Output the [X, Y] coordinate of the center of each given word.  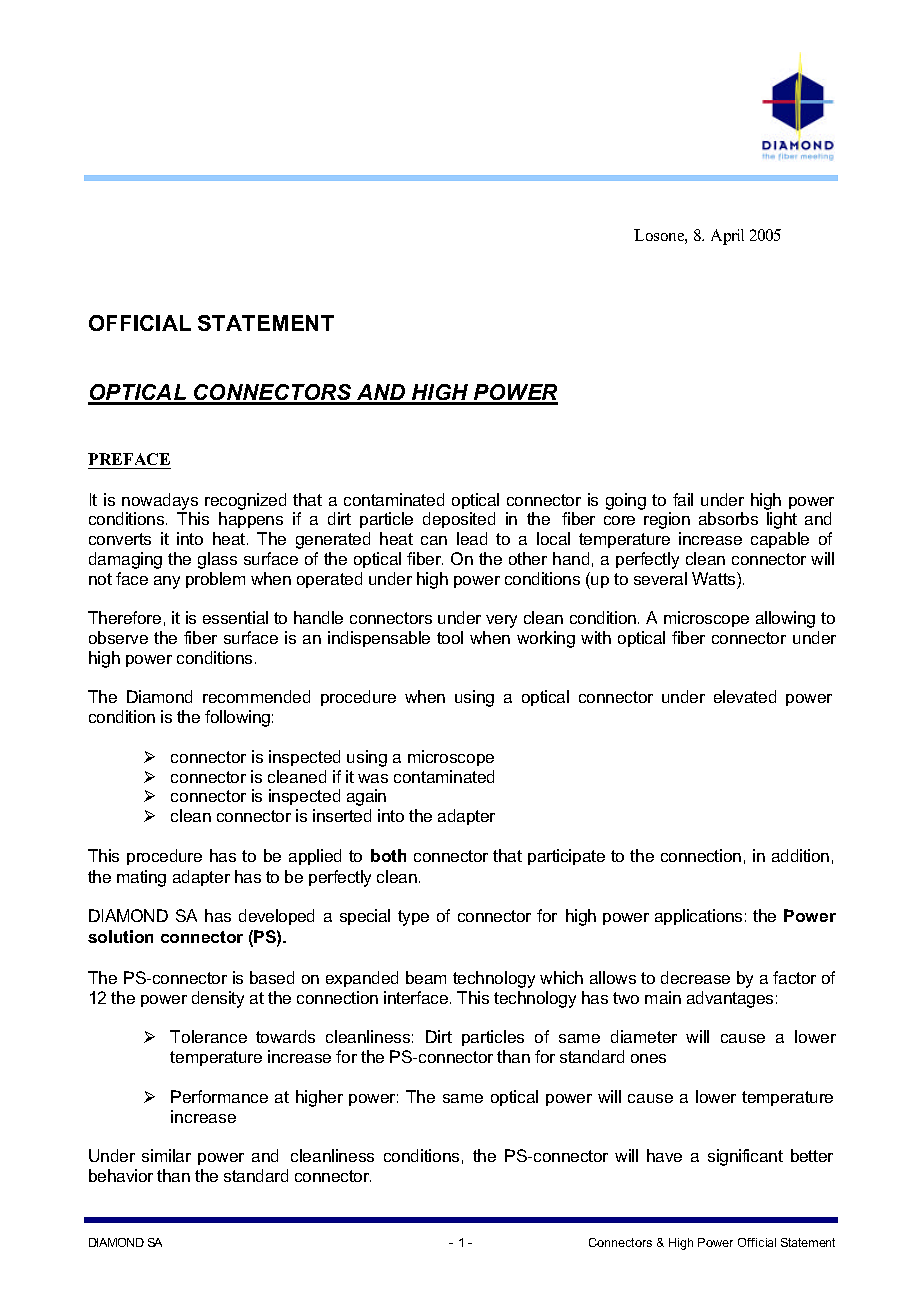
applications [698, 917]
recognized [245, 501]
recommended [256, 696]
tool [450, 637]
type [413, 918]
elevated [745, 696]
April [727, 237]
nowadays [160, 501]
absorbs [728, 518]
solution [120, 936]
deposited [459, 520]
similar [166, 1155]
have [664, 1155]
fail [683, 499]
